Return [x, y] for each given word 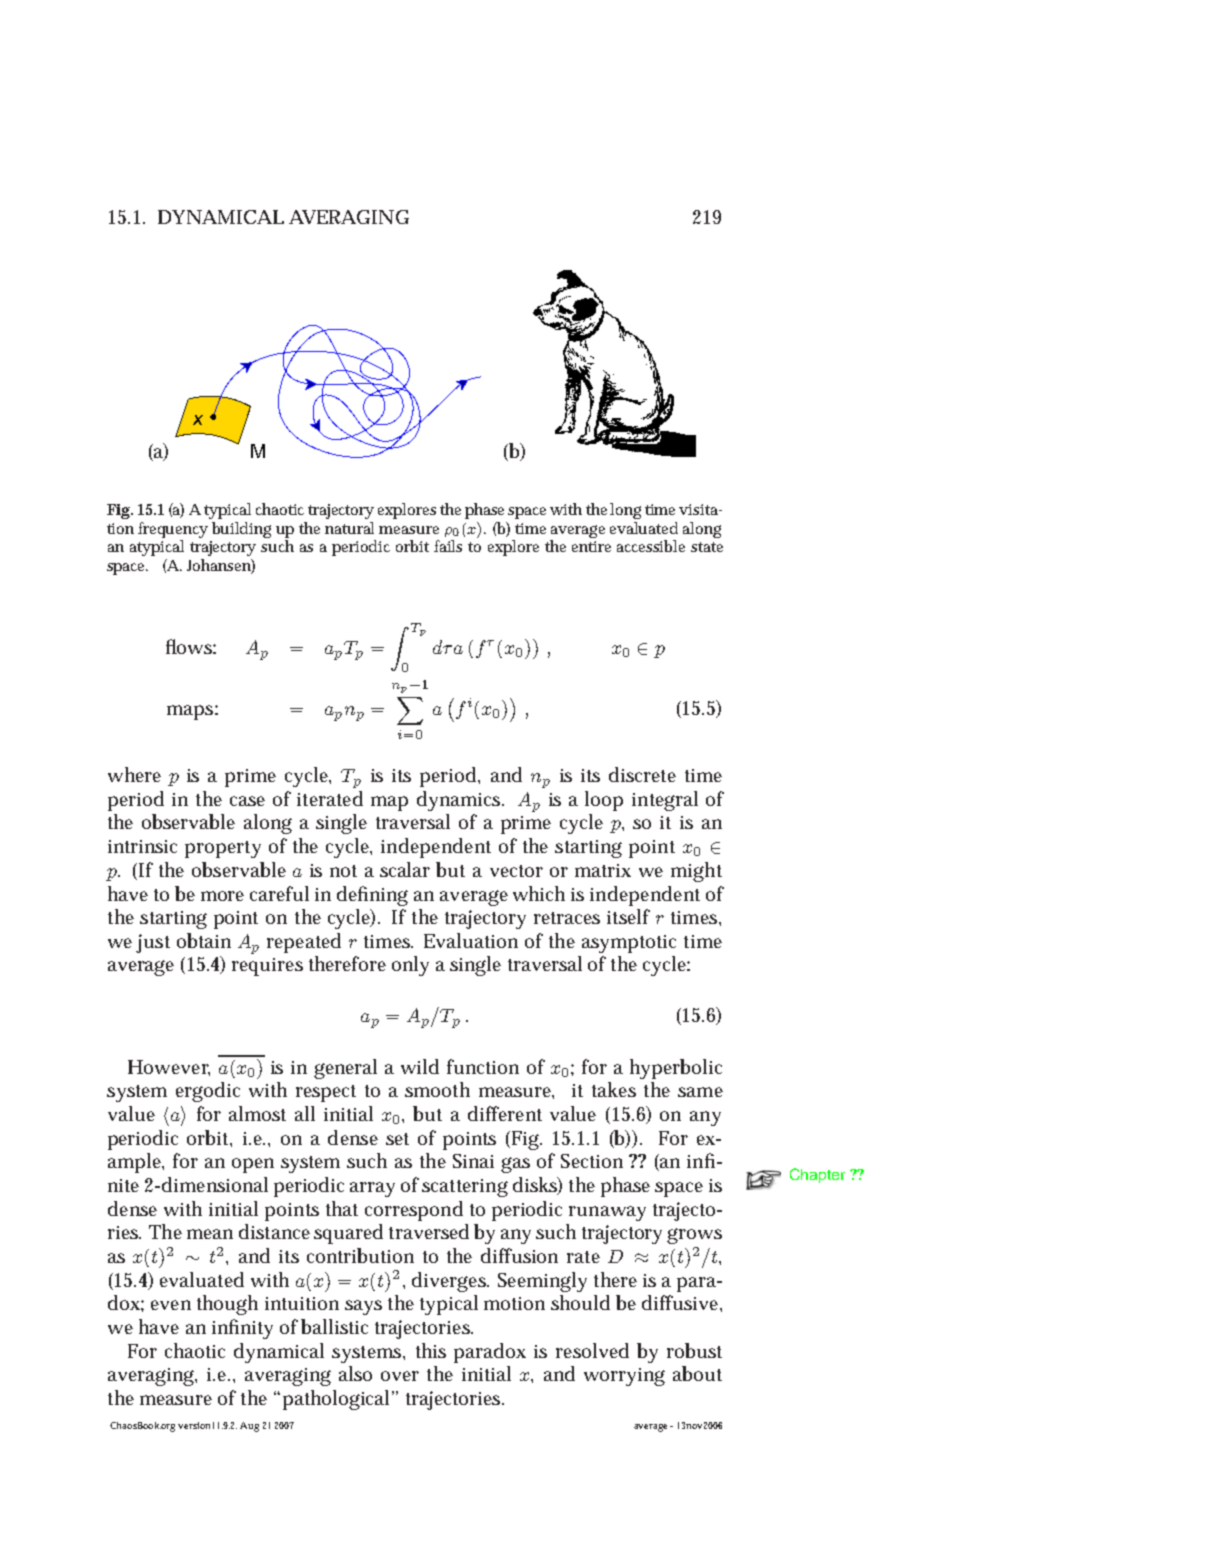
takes [614, 1089]
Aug [249, 1427]
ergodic [208, 1092]
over [400, 1376]
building [241, 530]
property [223, 849]
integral [665, 801]
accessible [651, 546]
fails [448, 546]
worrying [624, 1377]
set [397, 1139]
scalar [405, 869]
